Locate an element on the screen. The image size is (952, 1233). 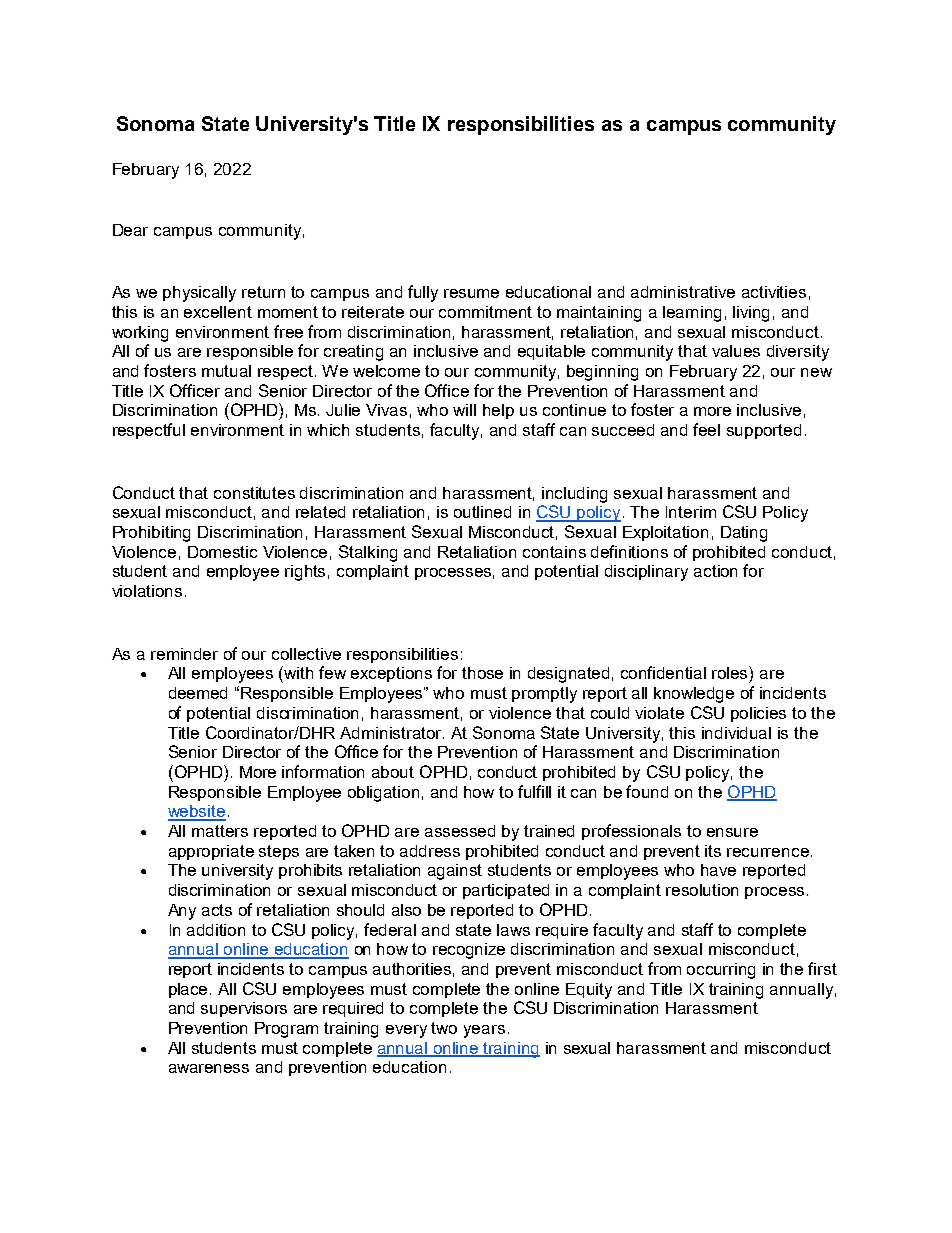
physically is located at coordinates (199, 294).
